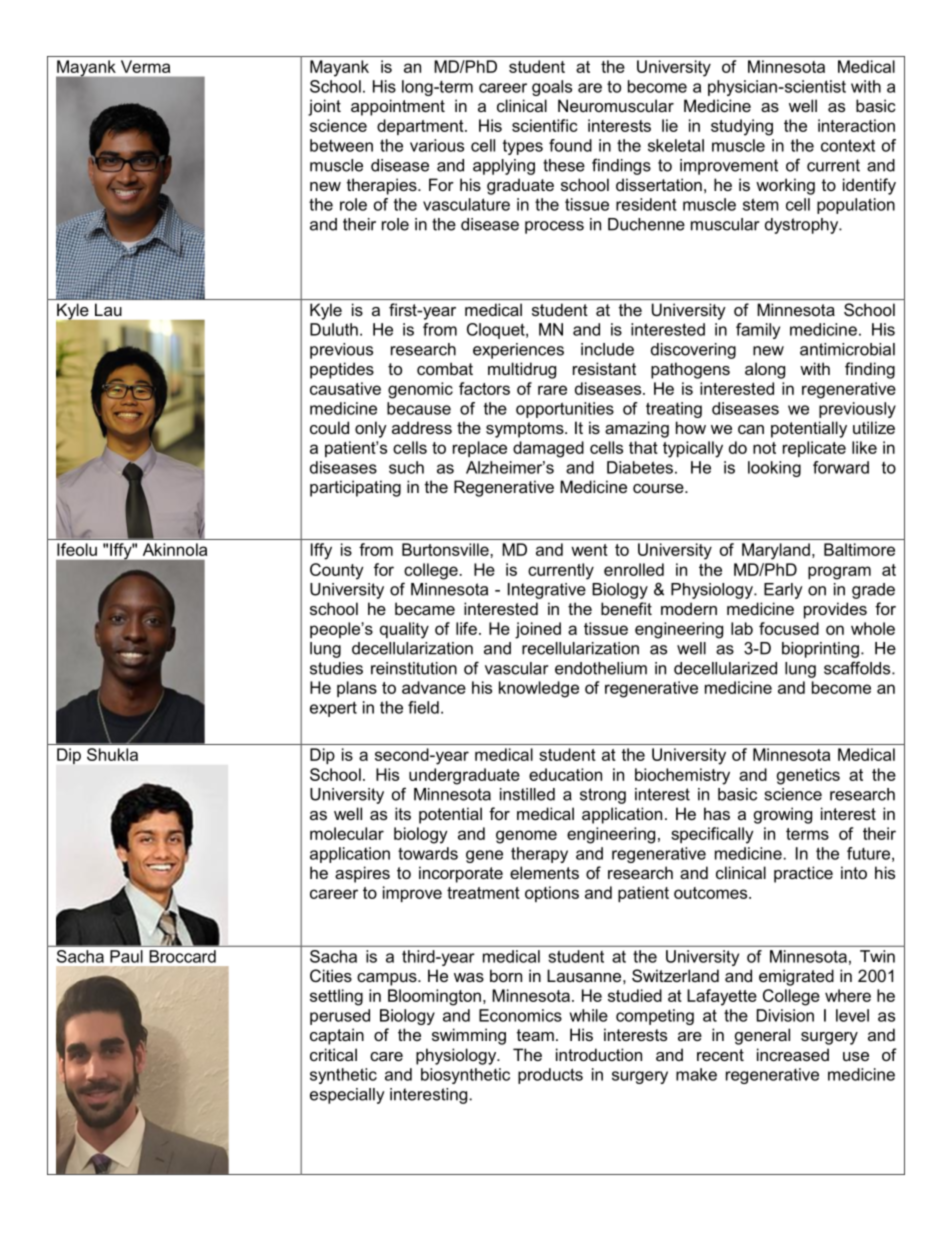  I want to click on experiences, so click(518, 351).
